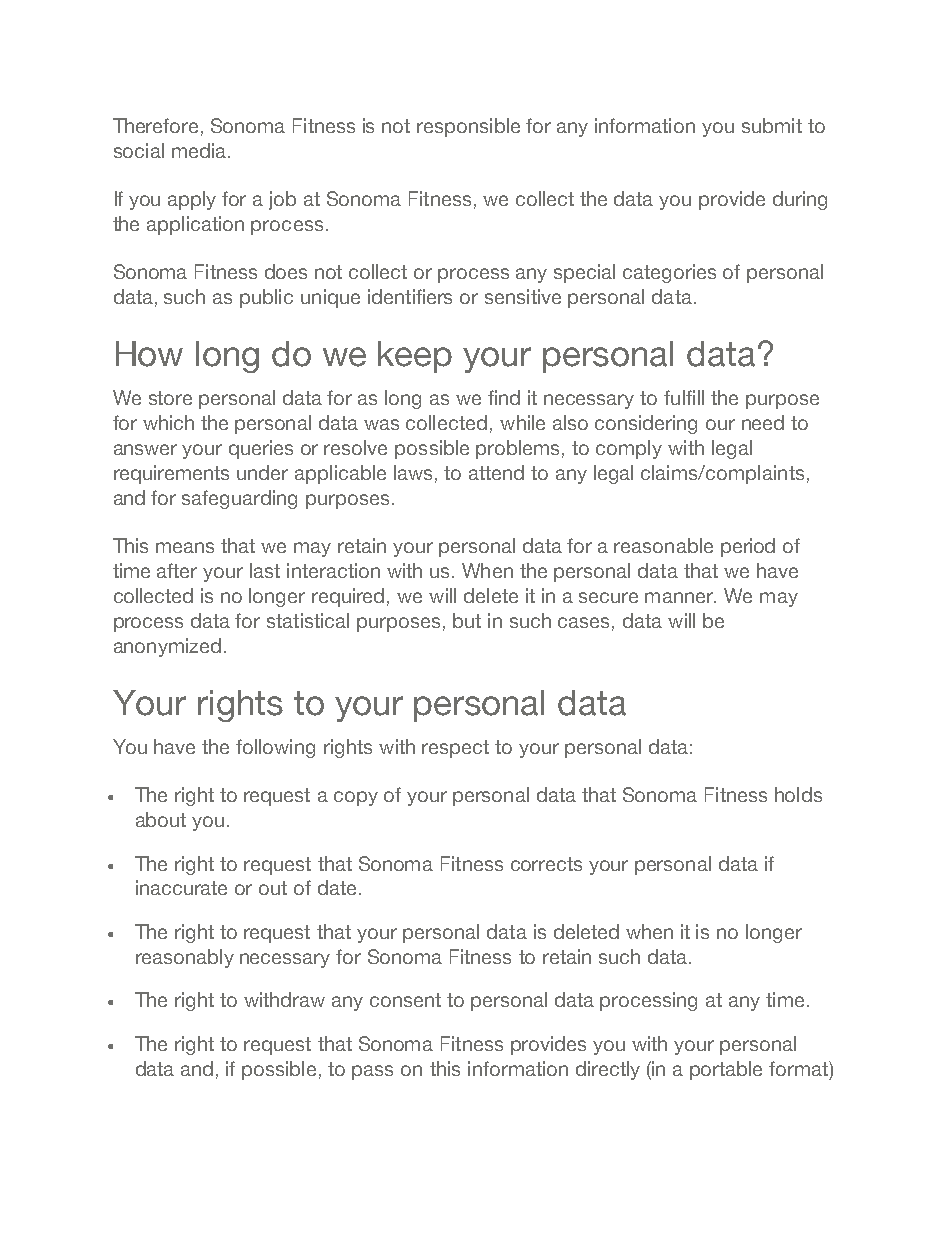  What do you see at coordinates (167, 647) in the image?
I see `anonymized` at bounding box center [167, 647].
